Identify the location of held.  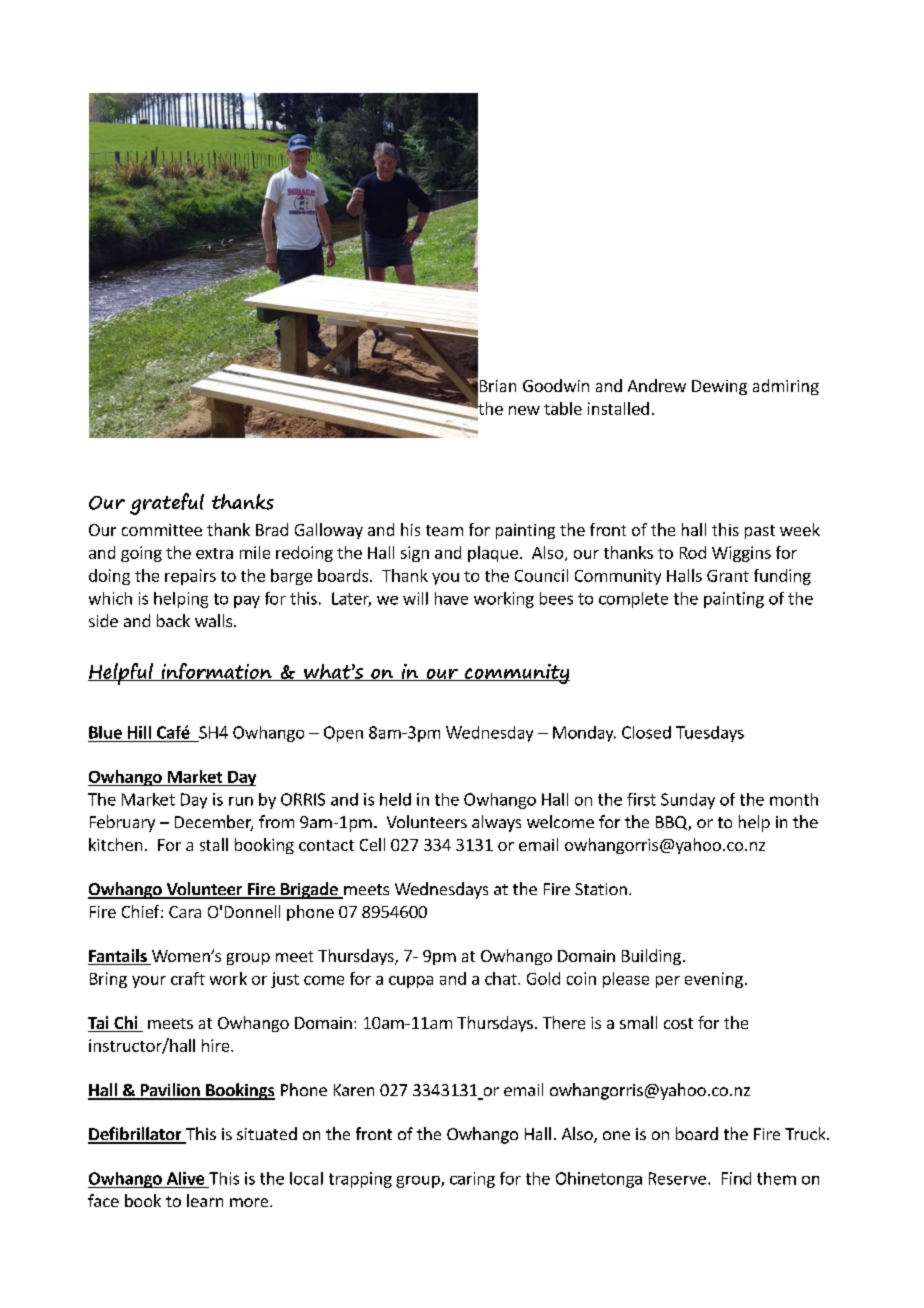
(395, 799).
